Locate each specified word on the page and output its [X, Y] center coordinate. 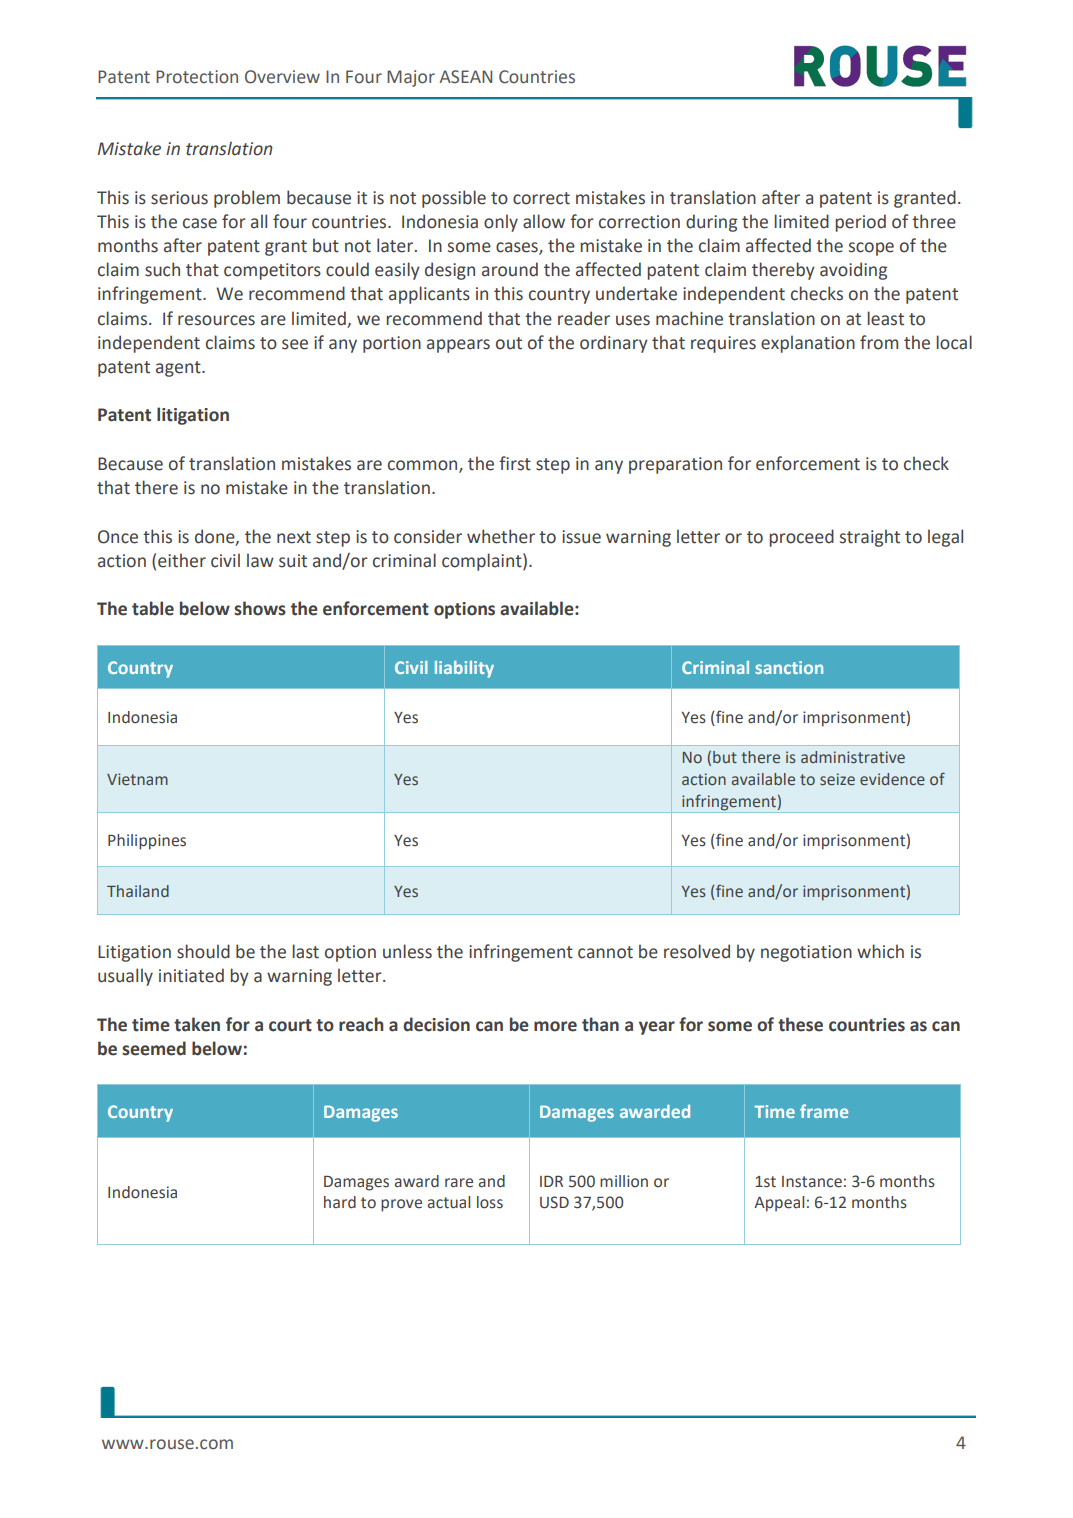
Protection [197, 77]
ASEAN [465, 77]
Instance [812, 1182]
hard [340, 1202]
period [860, 223]
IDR [551, 1181]
